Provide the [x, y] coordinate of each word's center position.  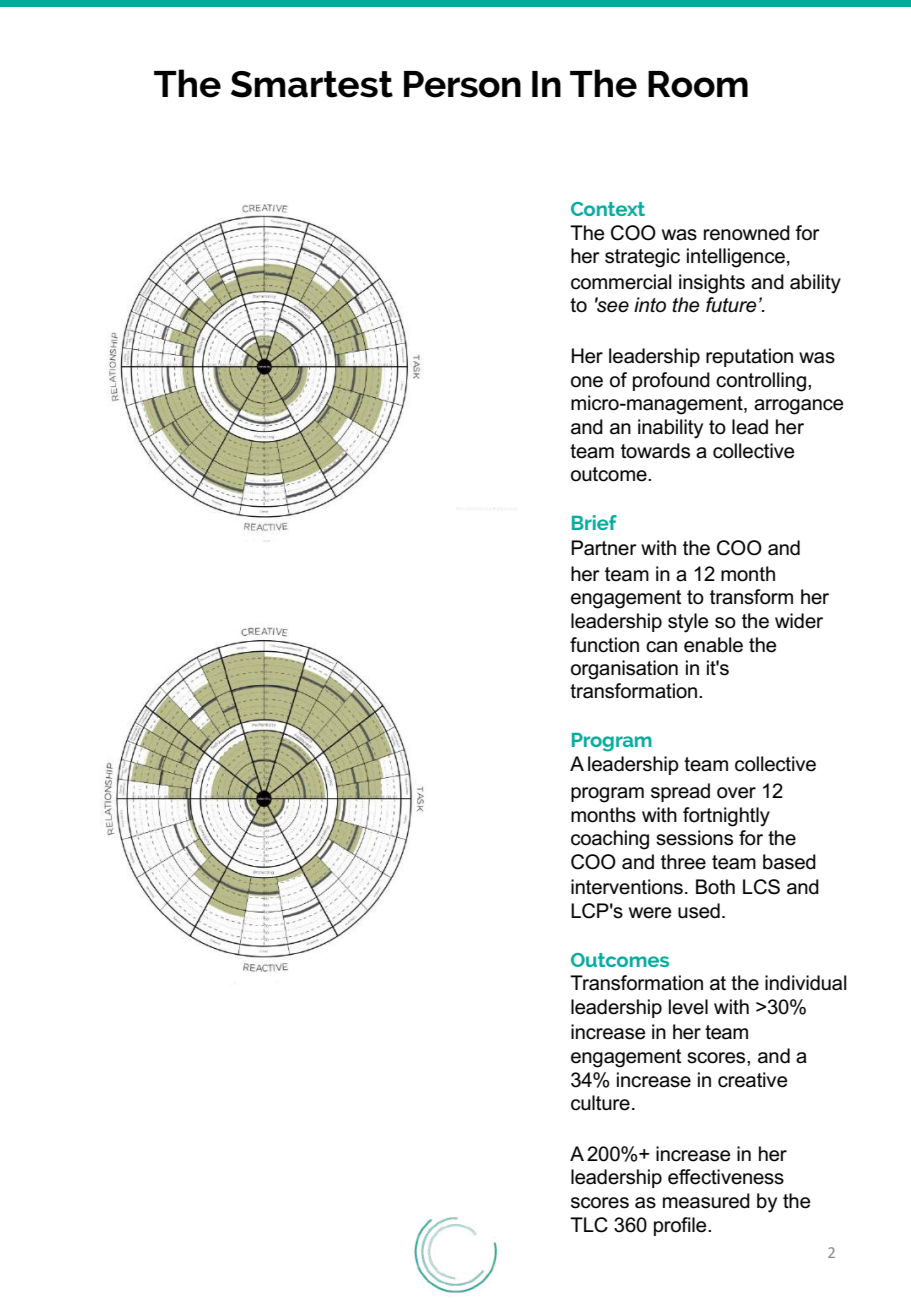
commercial [621, 282]
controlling [761, 382]
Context [608, 209]
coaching [610, 840]
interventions [627, 887]
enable [713, 645]
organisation [624, 670]
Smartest [312, 84]
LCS [761, 887]
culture [600, 1103]
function [604, 645]
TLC [589, 1225]
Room [698, 84]
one [587, 382]
